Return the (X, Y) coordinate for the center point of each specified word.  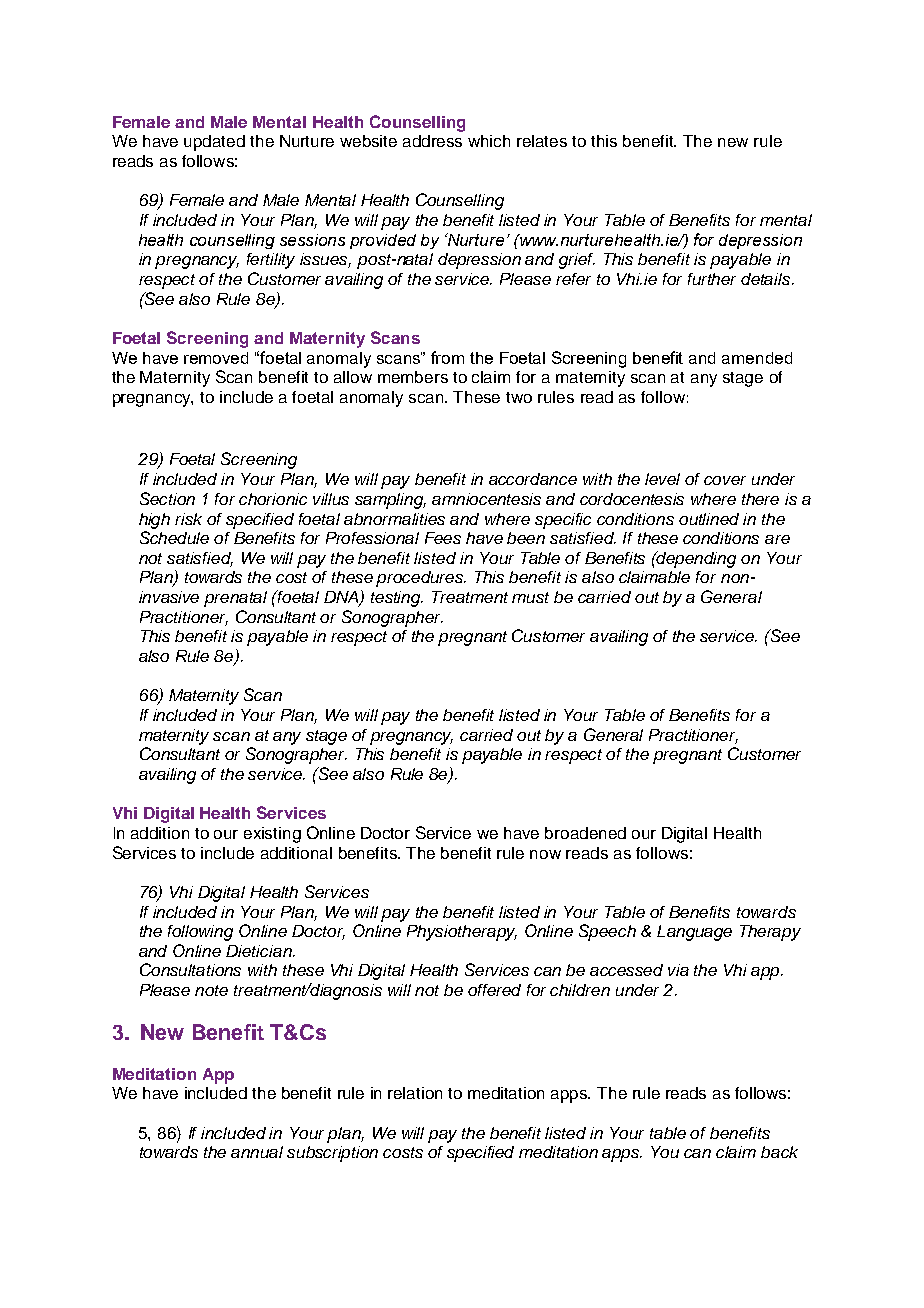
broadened (585, 833)
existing (272, 835)
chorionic (273, 499)
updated (214, 143)
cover (725, 480)
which (489, 141)
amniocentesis (486, 499)
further (712, 279)
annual (257, 1152)
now (545, 854)
